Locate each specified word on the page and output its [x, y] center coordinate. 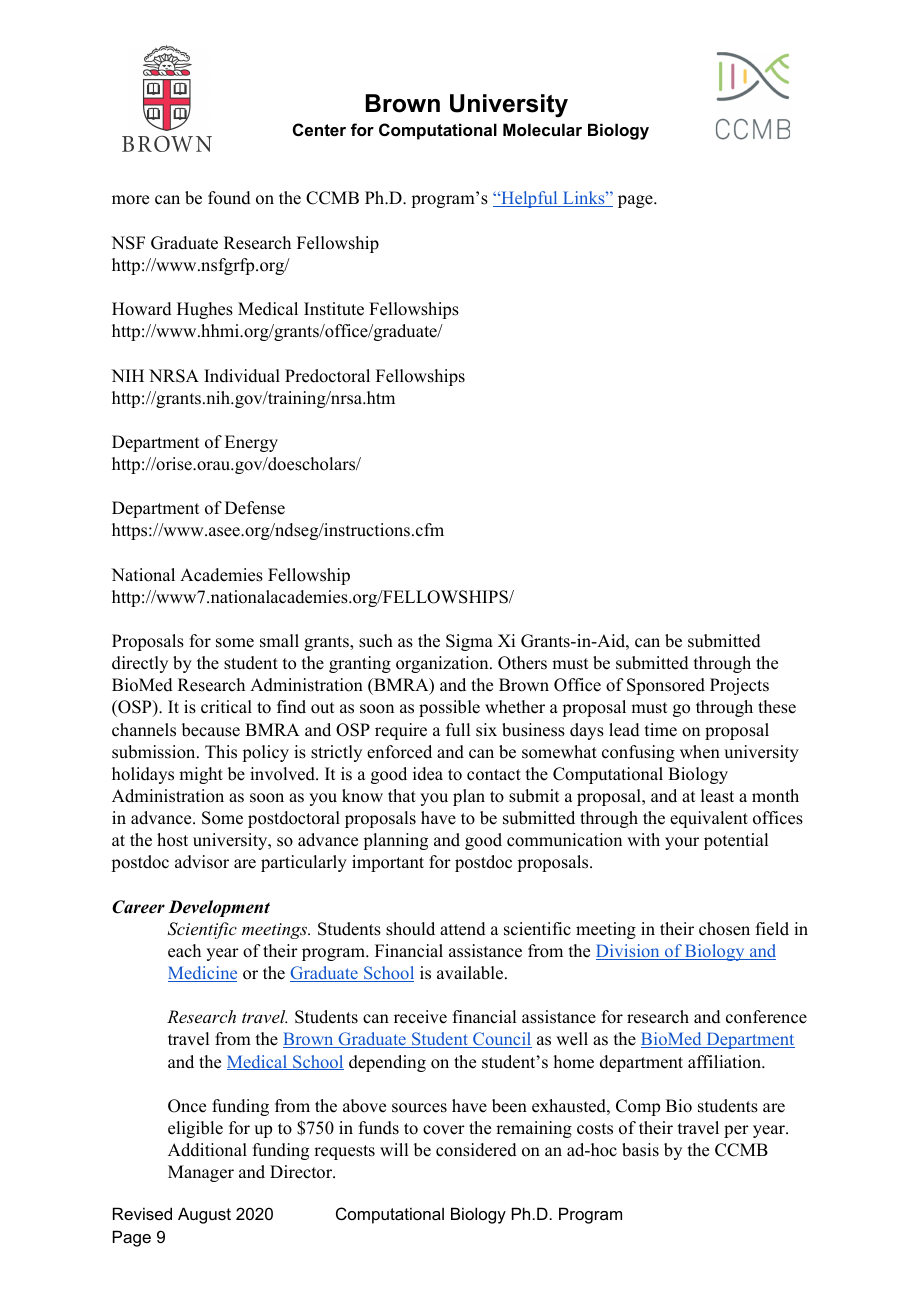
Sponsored [666, 686]
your [682, 843]
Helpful [529, 199]
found [229, 198]
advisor [202, 862]
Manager [201, 1173]
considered [476, 1150]
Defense [255, 508]
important [388, 863]
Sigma [469, 642]
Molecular [542, 129]
